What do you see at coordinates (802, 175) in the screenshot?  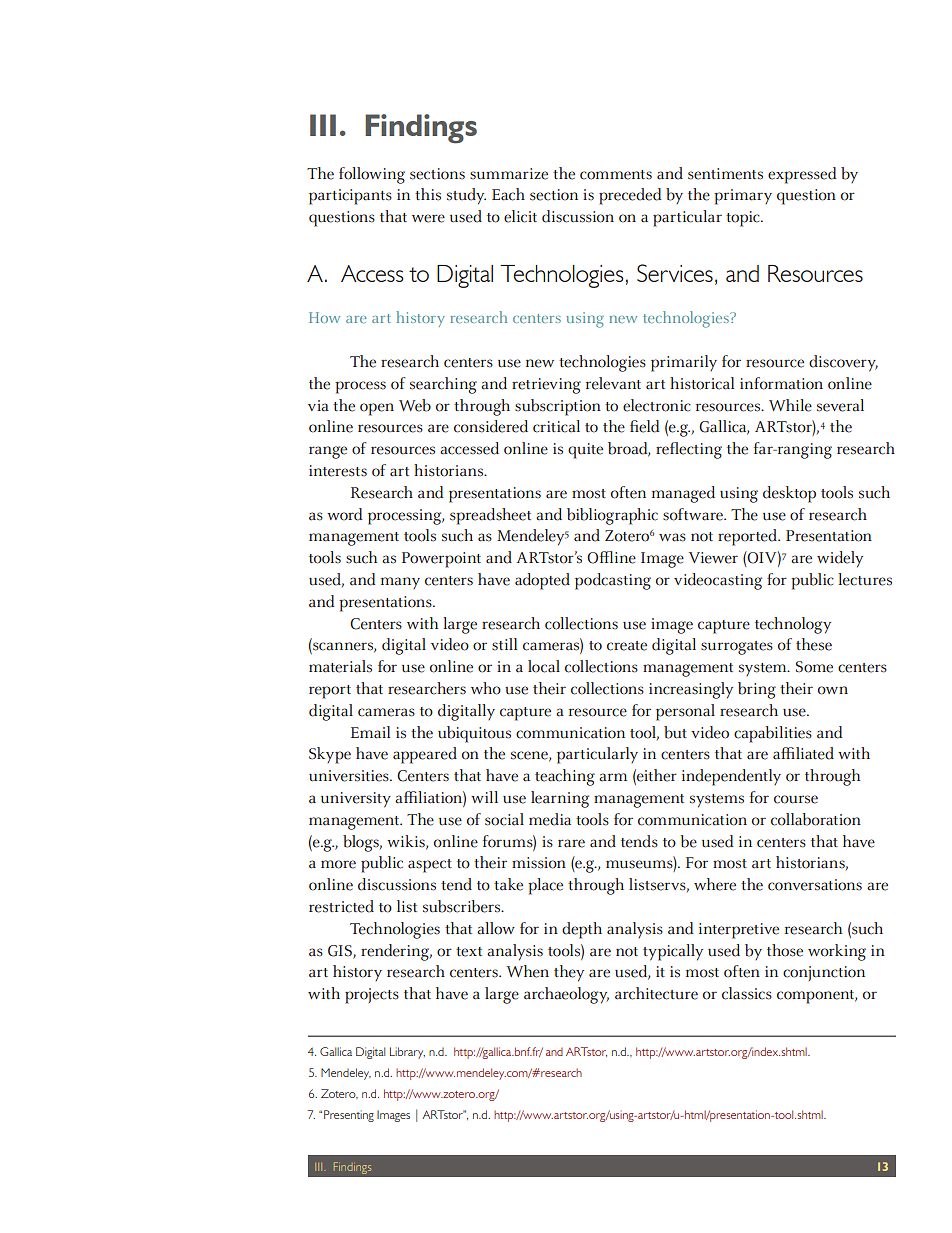 I see `expressed` at bounding box center [802, 175].
